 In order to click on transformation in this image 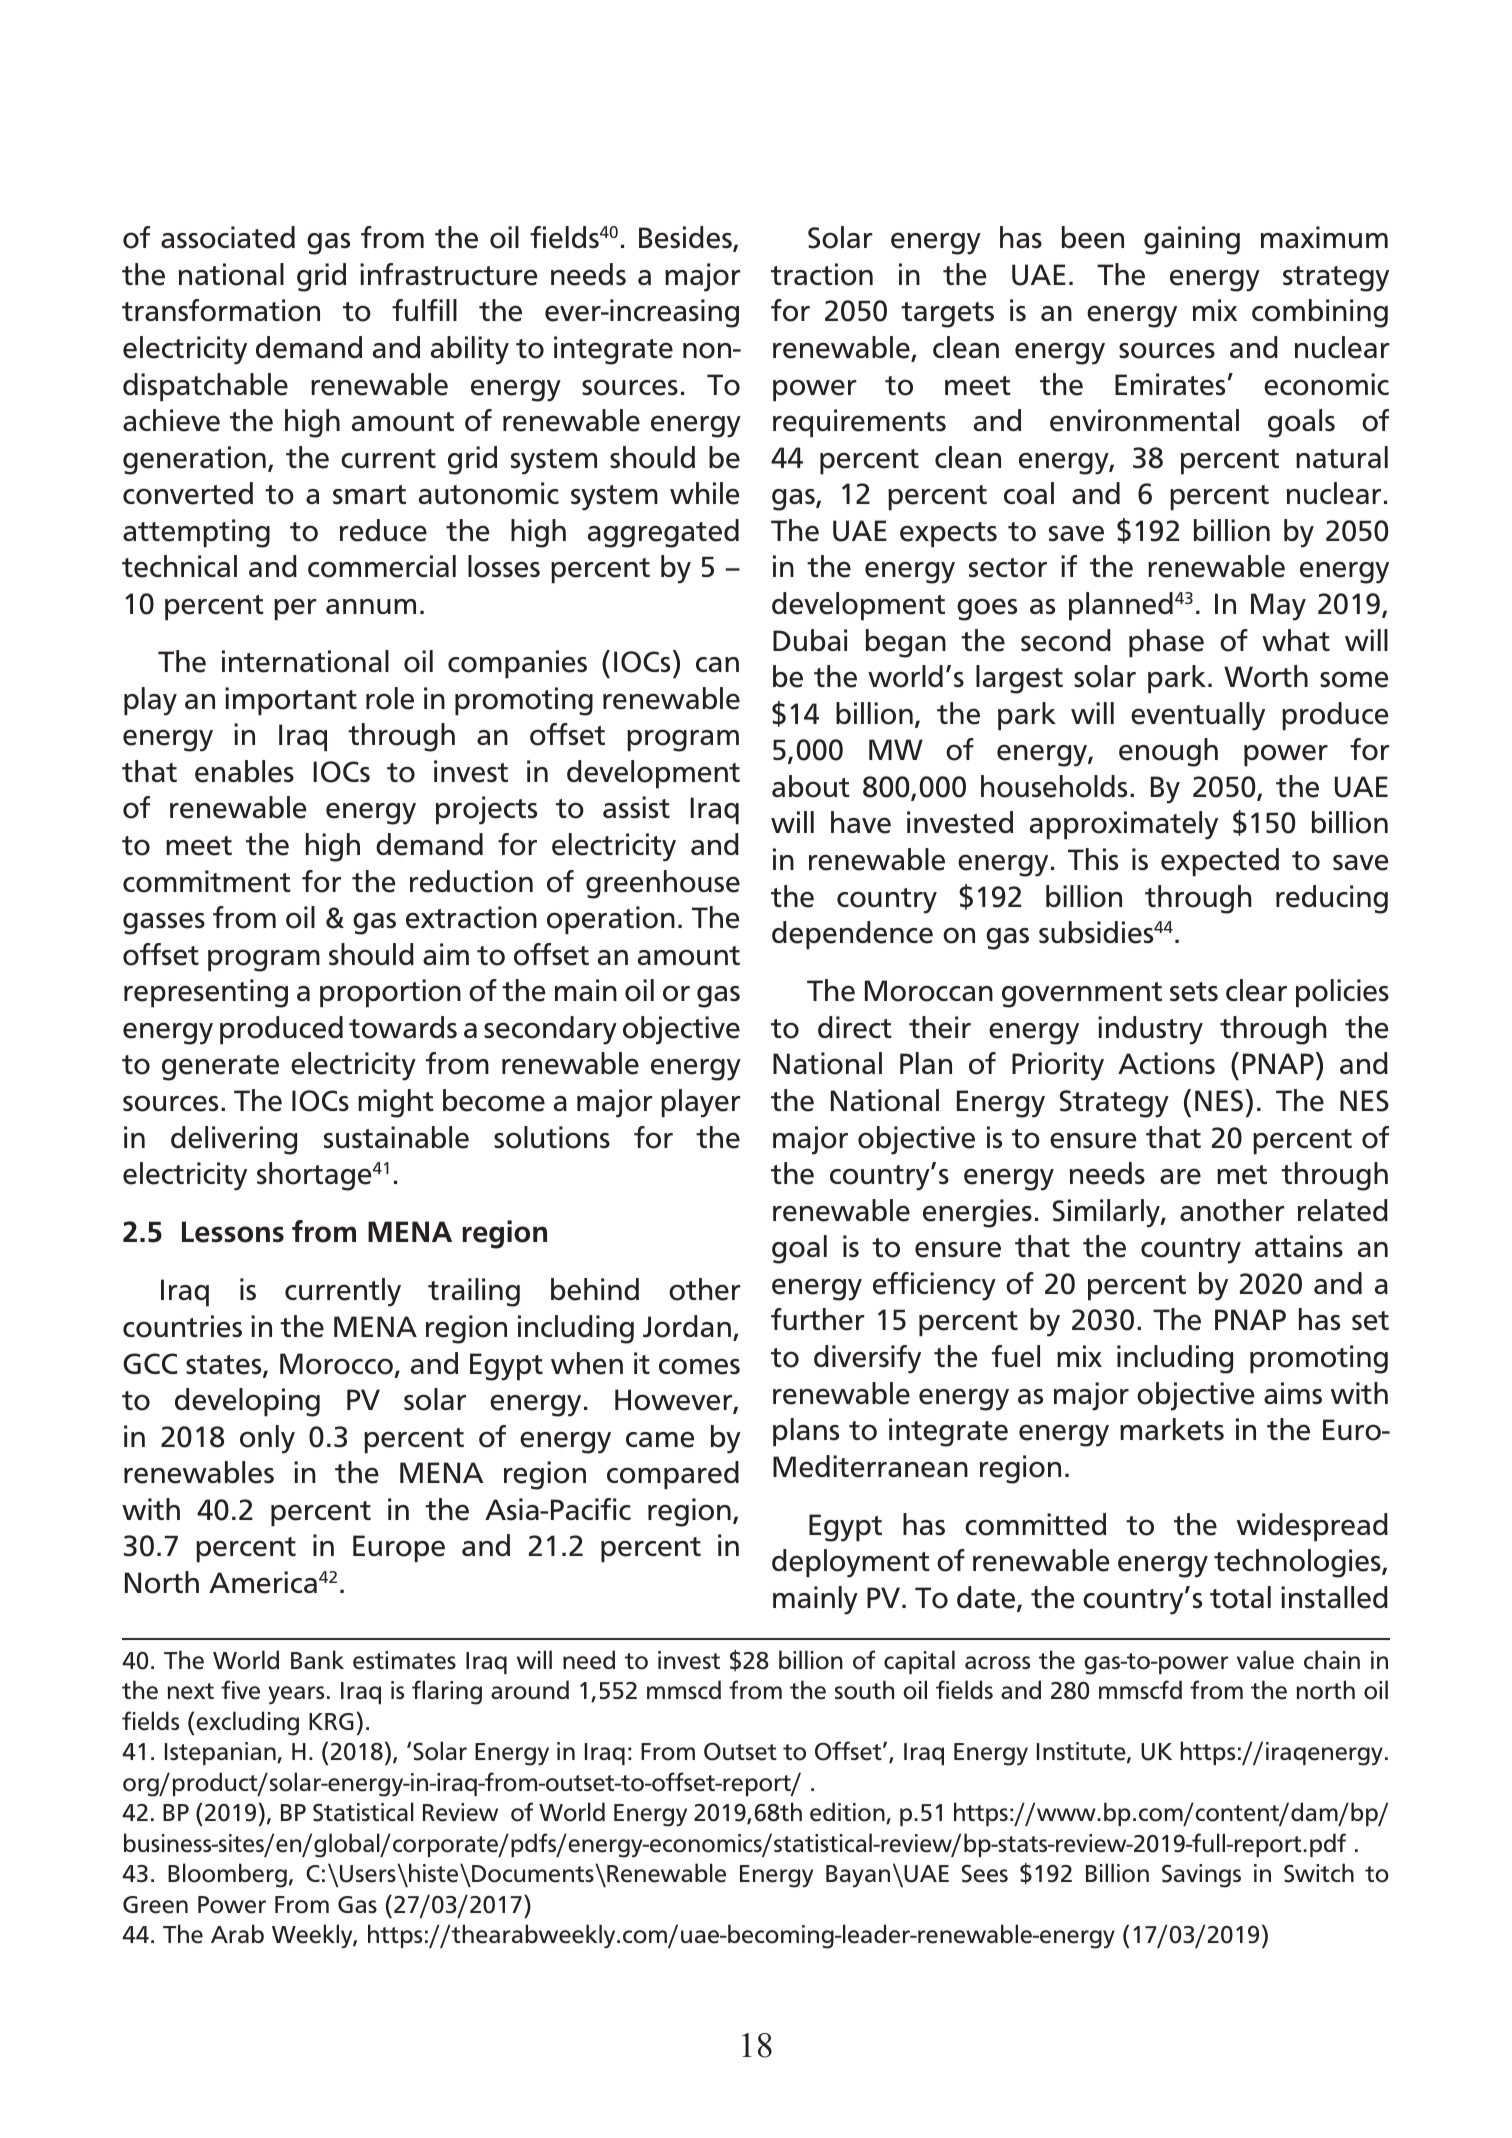, I will do `click(221, 310)`.
